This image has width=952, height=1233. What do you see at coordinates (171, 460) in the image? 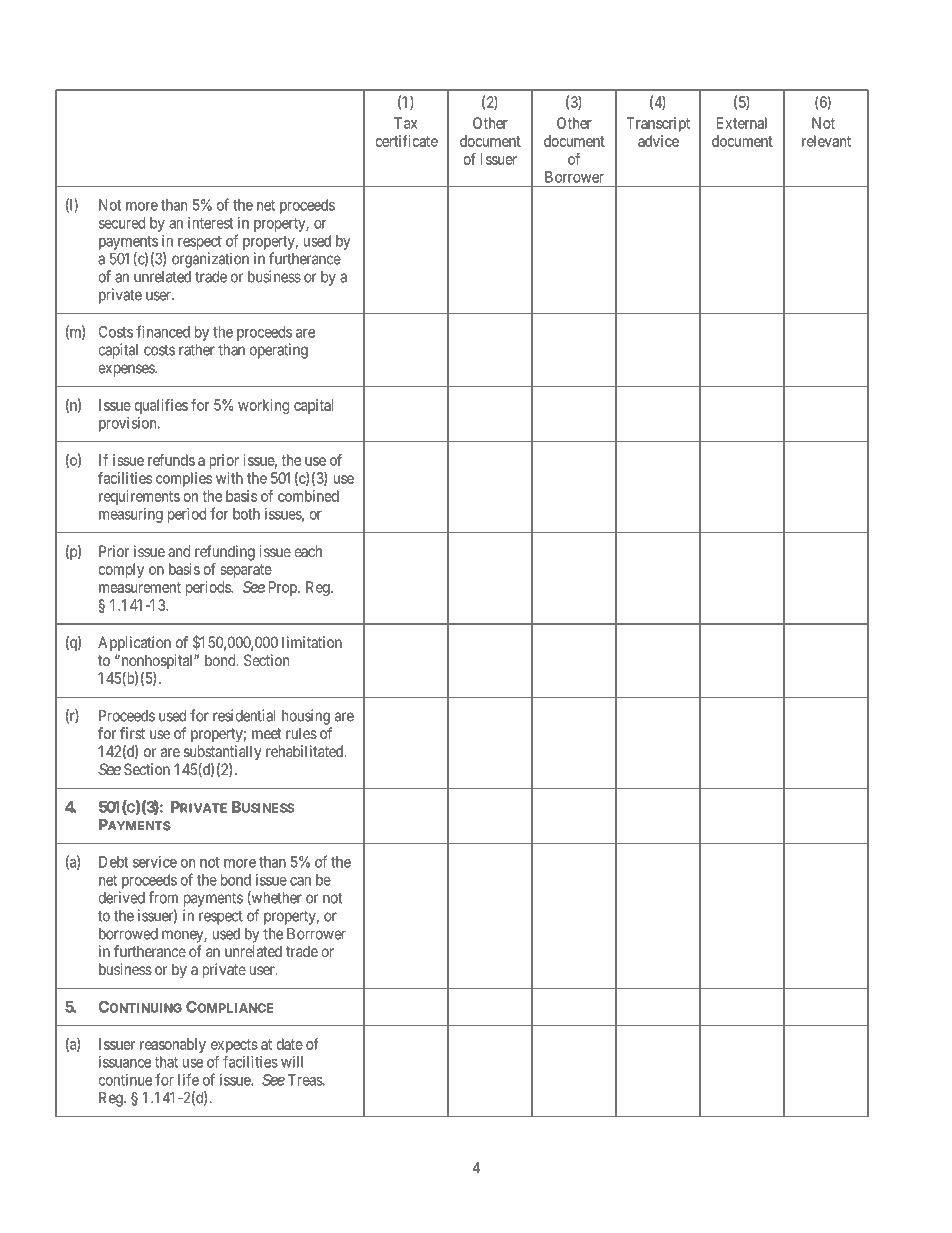
I see `refunds` at bounding box center [171, 460].
